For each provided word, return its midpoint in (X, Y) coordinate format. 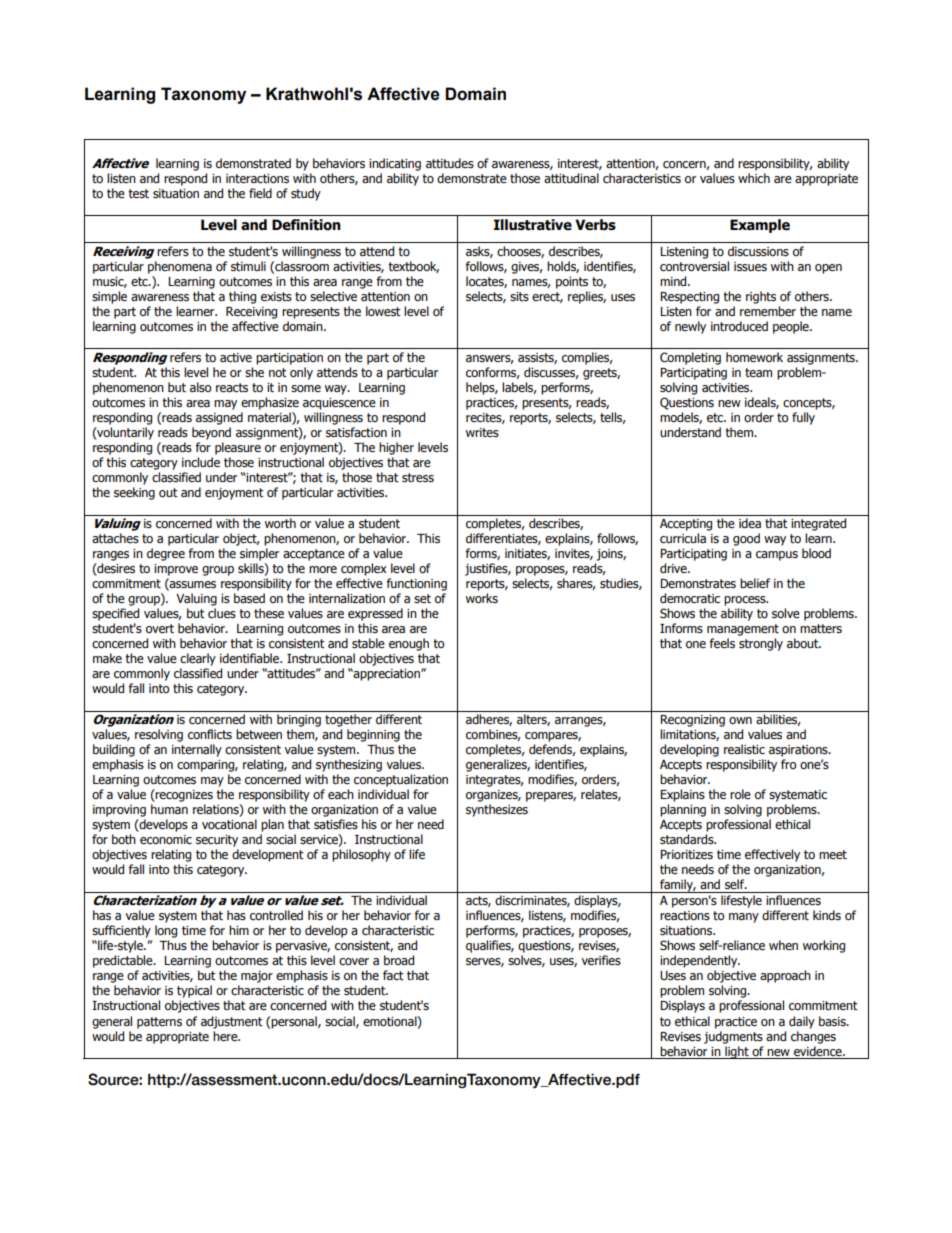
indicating (395, 164)
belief (755, 583)
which (754, 178)
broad (399, 960)
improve (176, 570)
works (482, 598)
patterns (159, 1023)
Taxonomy (203, 95)
